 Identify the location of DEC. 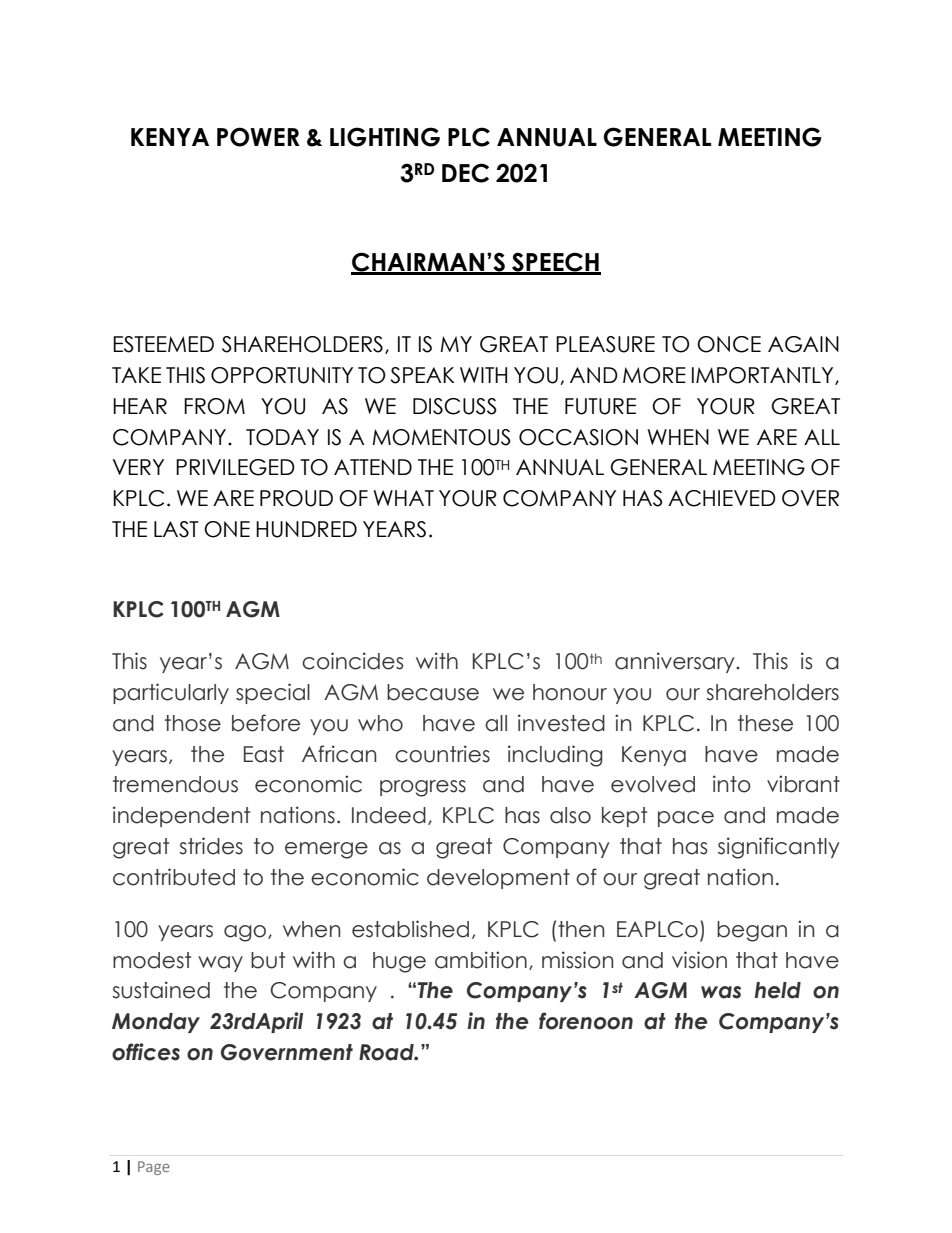
(465, 173).
